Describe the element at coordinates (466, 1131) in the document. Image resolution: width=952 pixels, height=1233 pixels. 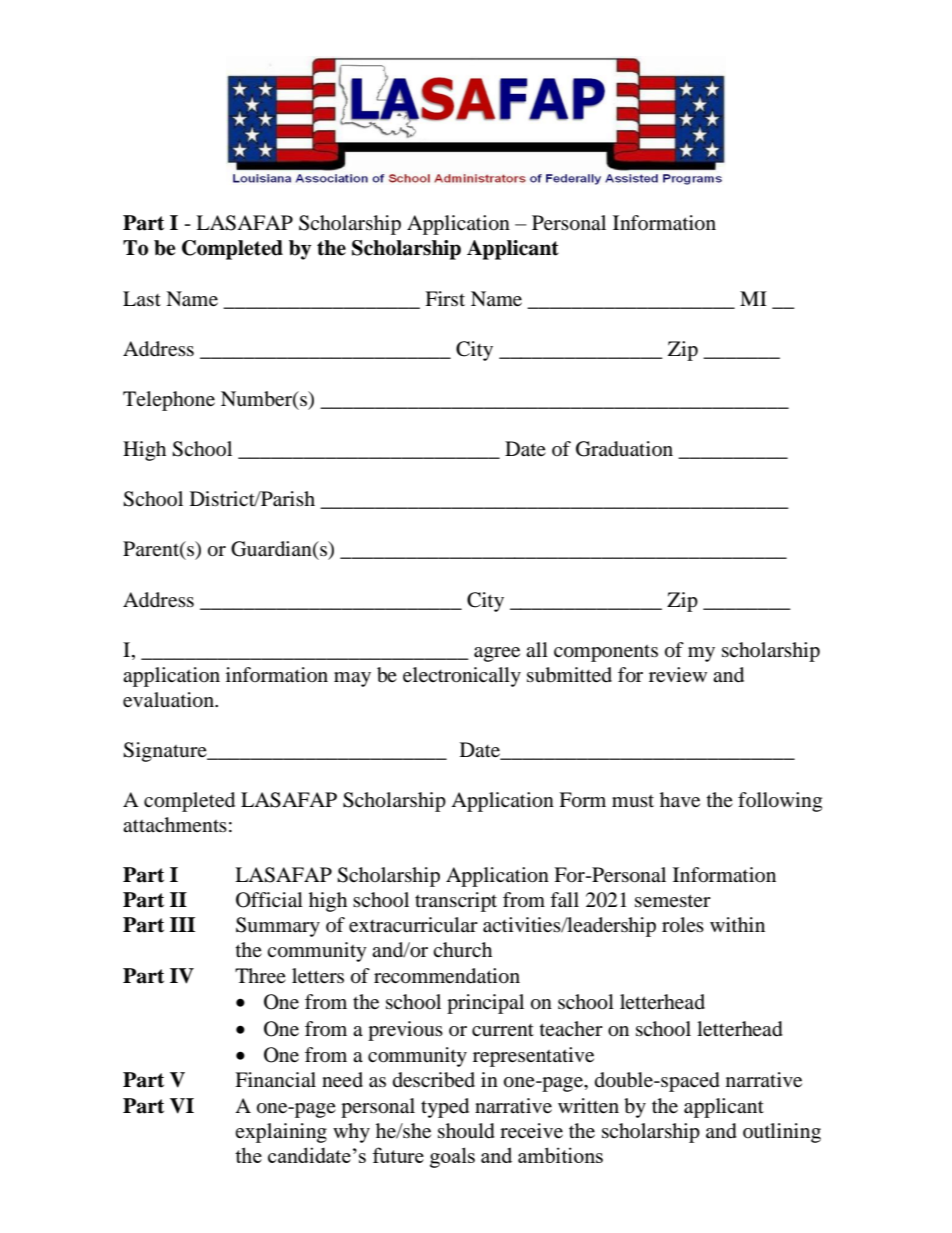
I see `should` at that location.
